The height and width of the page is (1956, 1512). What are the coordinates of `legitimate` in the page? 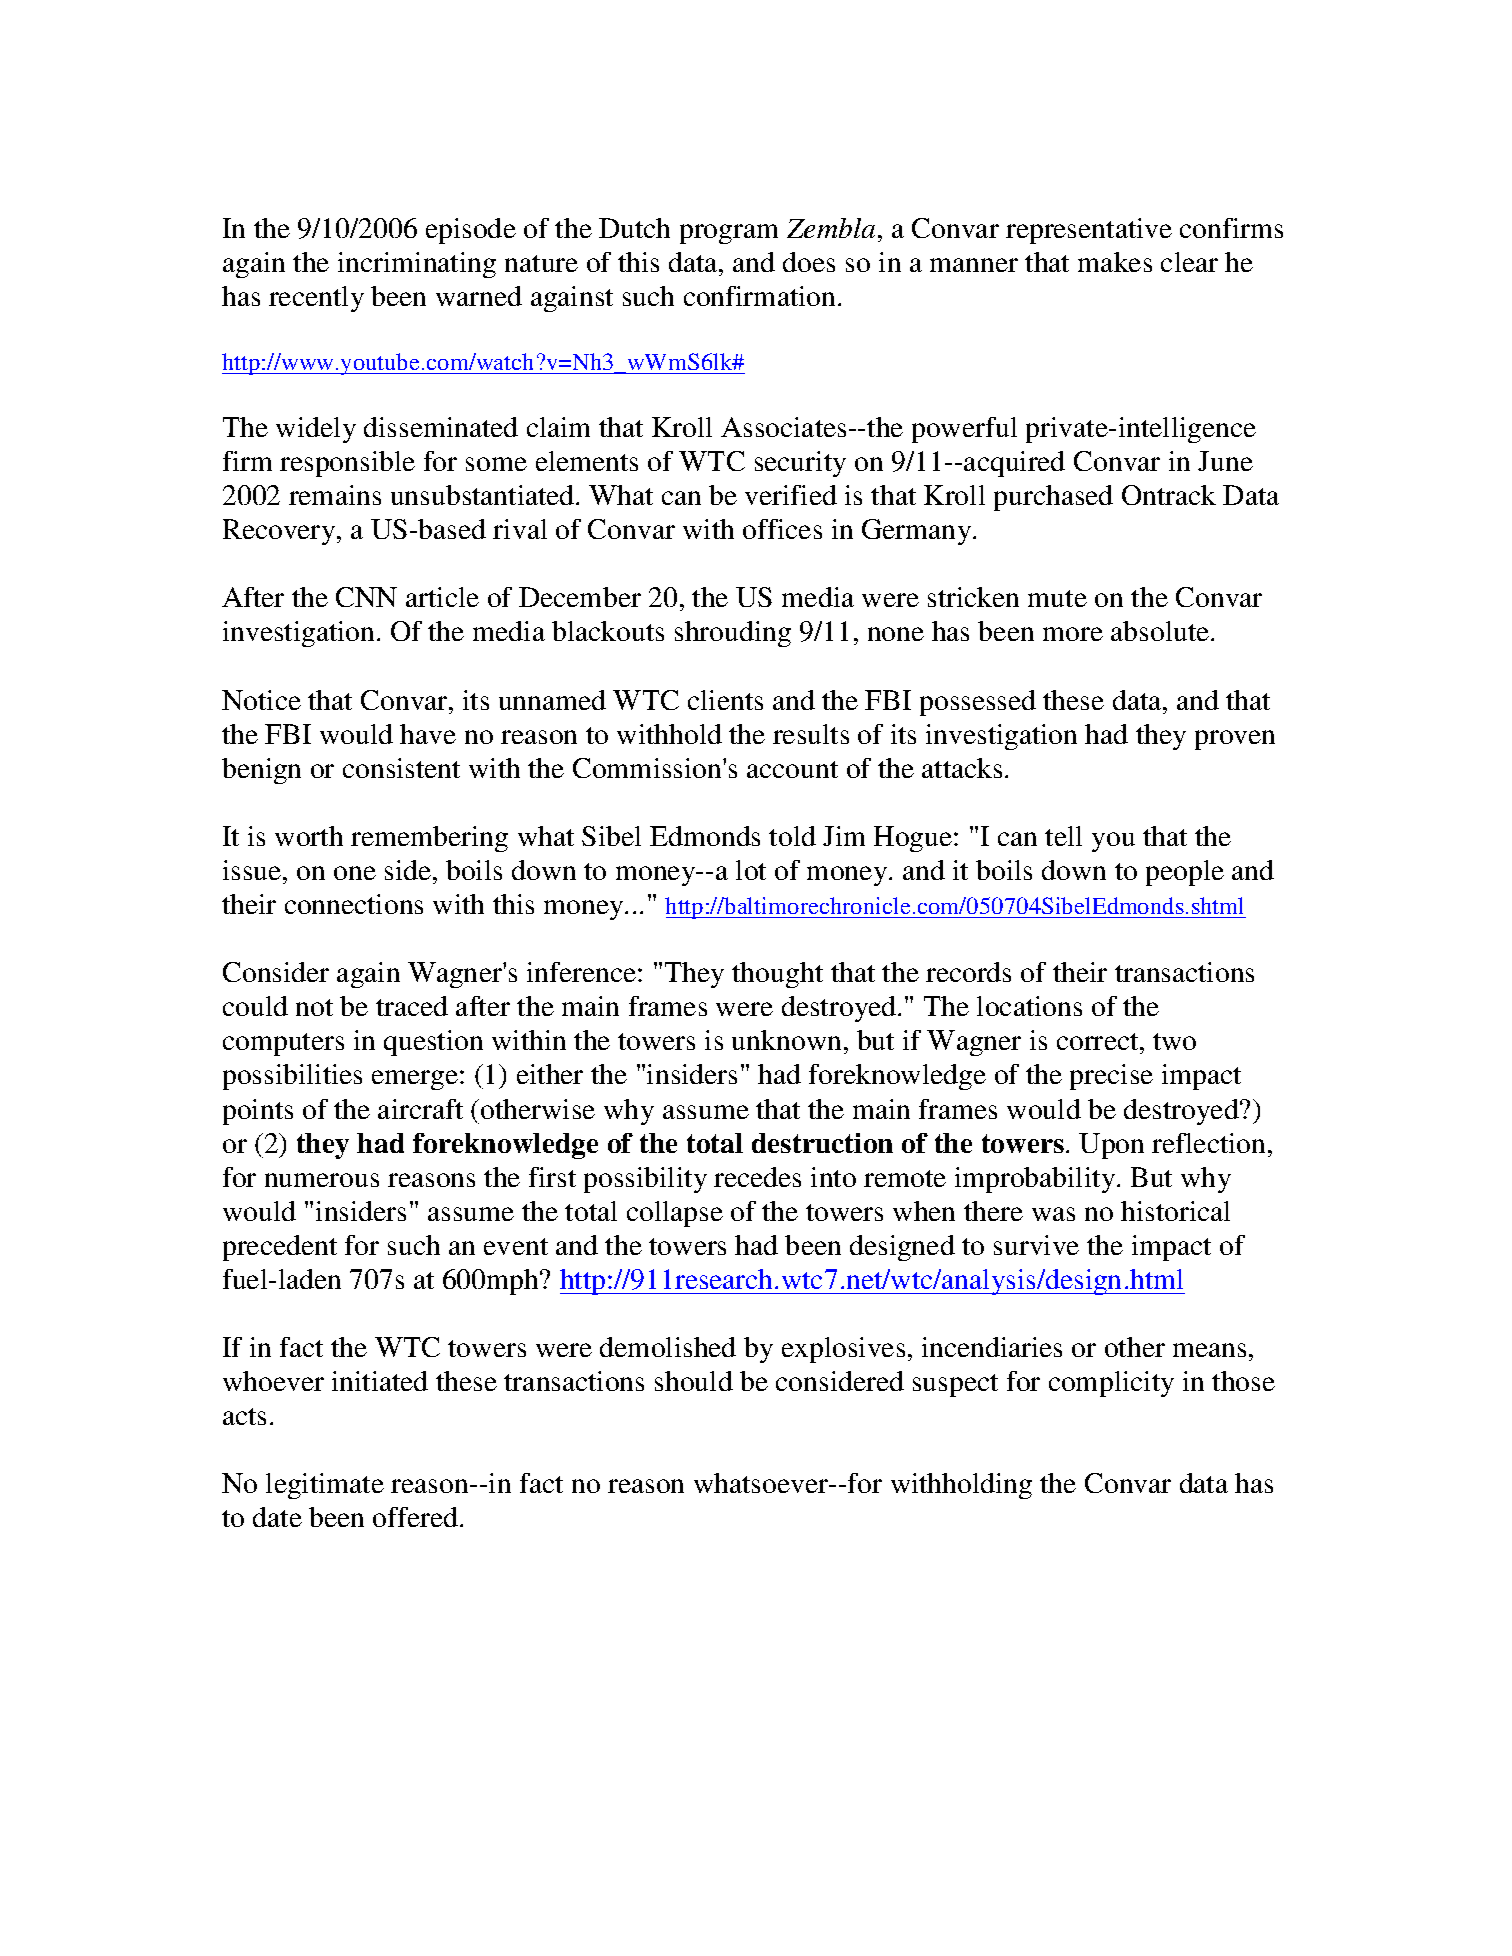 It's located at (325, 1486).
